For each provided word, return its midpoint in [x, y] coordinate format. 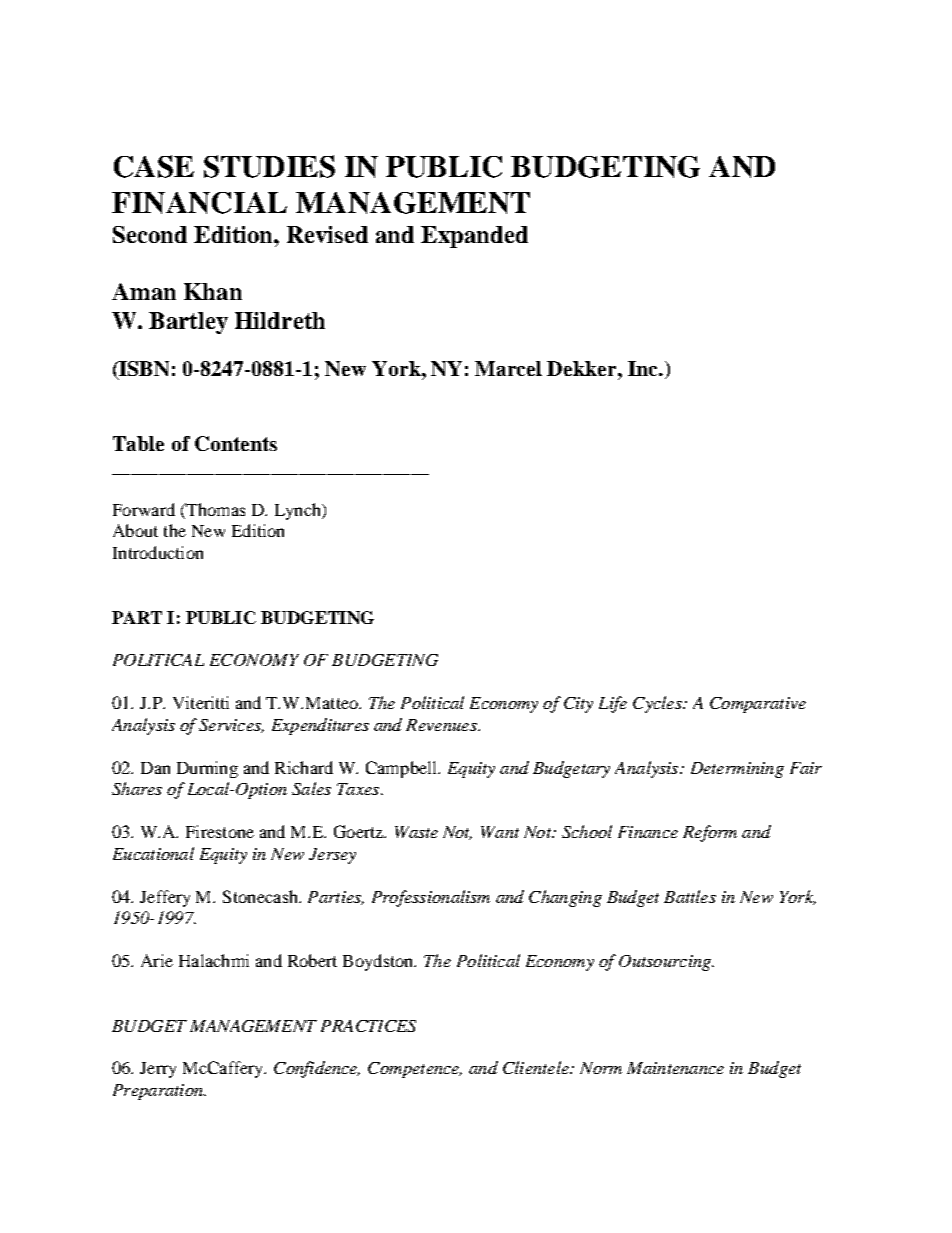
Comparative [758, 705]
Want [500, 832]
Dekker [583, 368]
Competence [415, 1070]
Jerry [158, 1070]
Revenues [442, 725]
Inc [644, 368]
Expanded [474, 237]
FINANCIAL [199, 203]
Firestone [220, 831]
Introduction [158, 552]
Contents [236, 443]
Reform [710, 833]
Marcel [508, 368]
